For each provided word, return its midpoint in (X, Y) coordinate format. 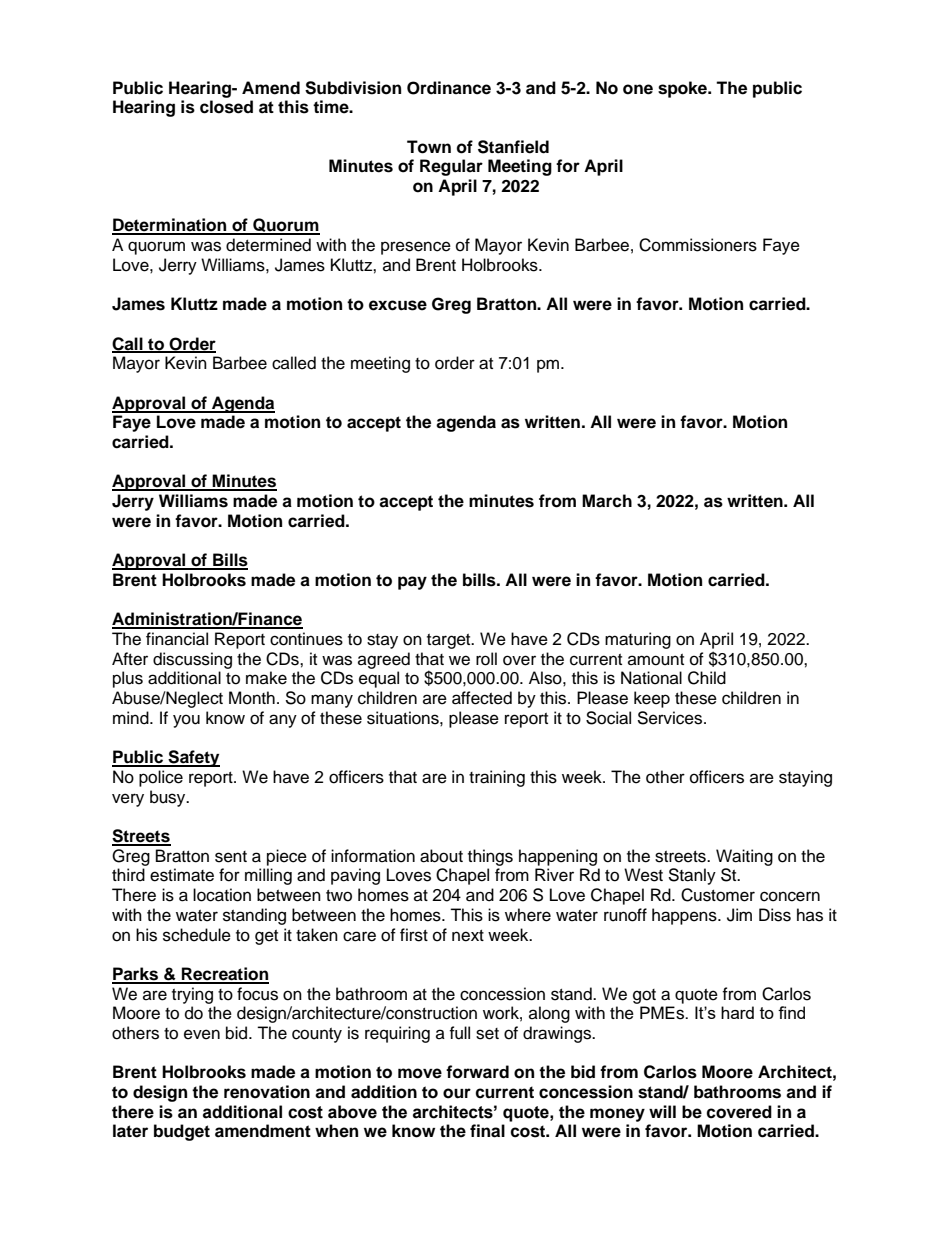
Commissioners (698, 245)
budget (182, 1132)
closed (226, 107)
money (617, 1115)
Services (671, 718)
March (607, 501)
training (497, 778)
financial (177, 639)
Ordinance (449, 88)
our (457, 1093)
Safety (193, 758)
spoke (683, 89)
